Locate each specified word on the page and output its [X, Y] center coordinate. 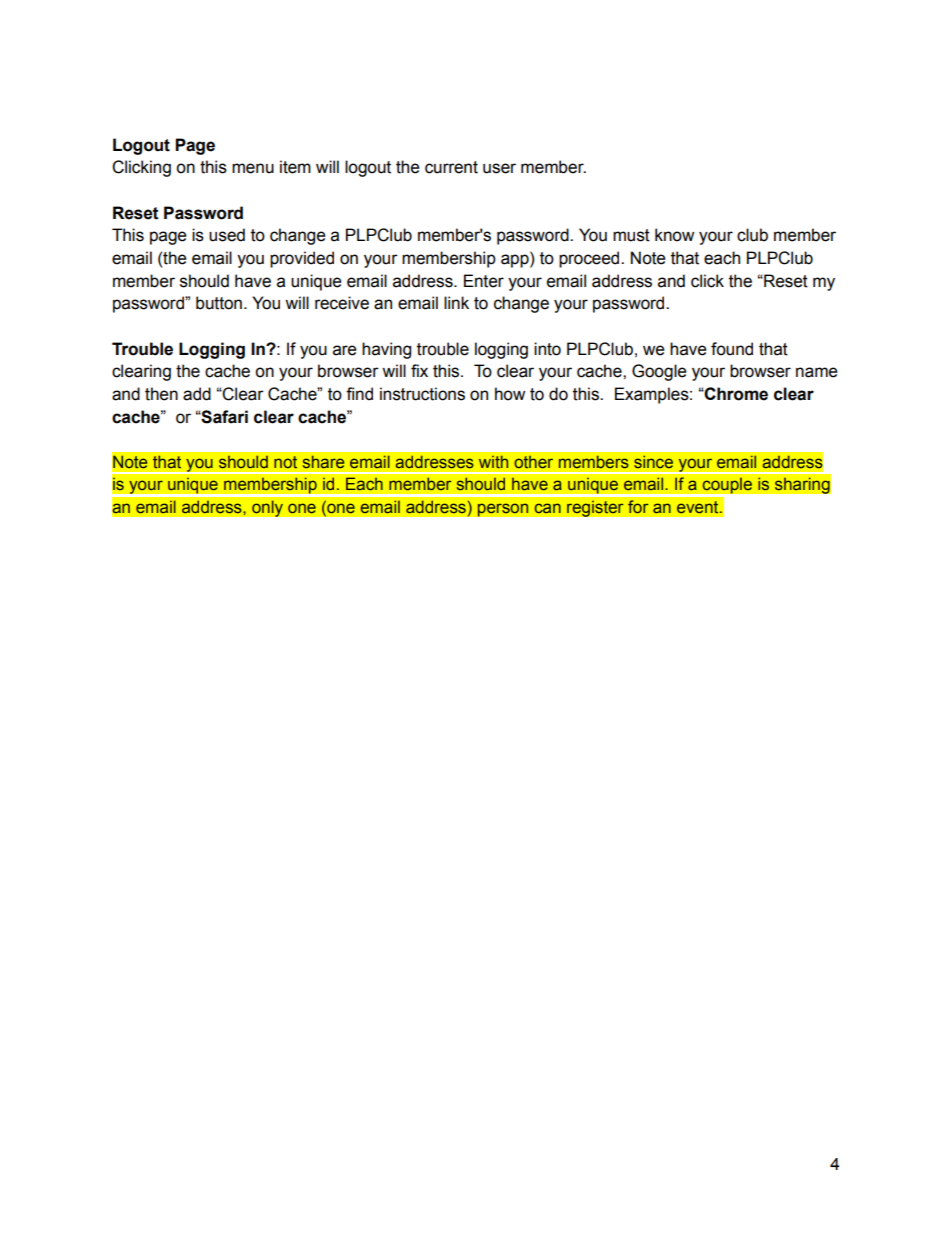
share [324, 461]
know [674, 235]
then [161, 394]
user [499, 168]
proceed [590, 259]
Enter [484, 281]
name [817, 372]
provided [302, 259]
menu [253, 168]
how [510, 394]
